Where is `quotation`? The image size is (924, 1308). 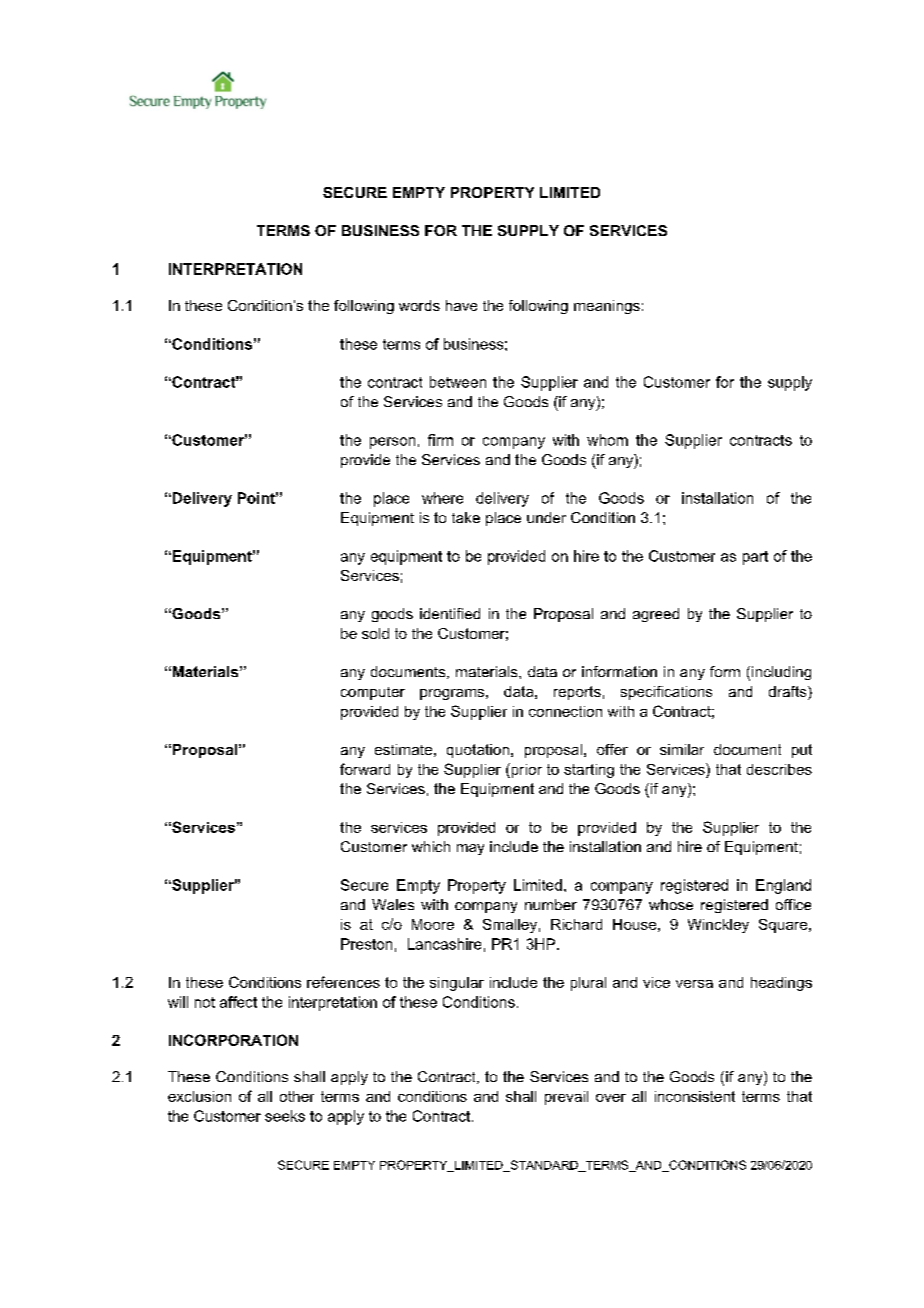
quotation is located at coordinates (478, 751).
